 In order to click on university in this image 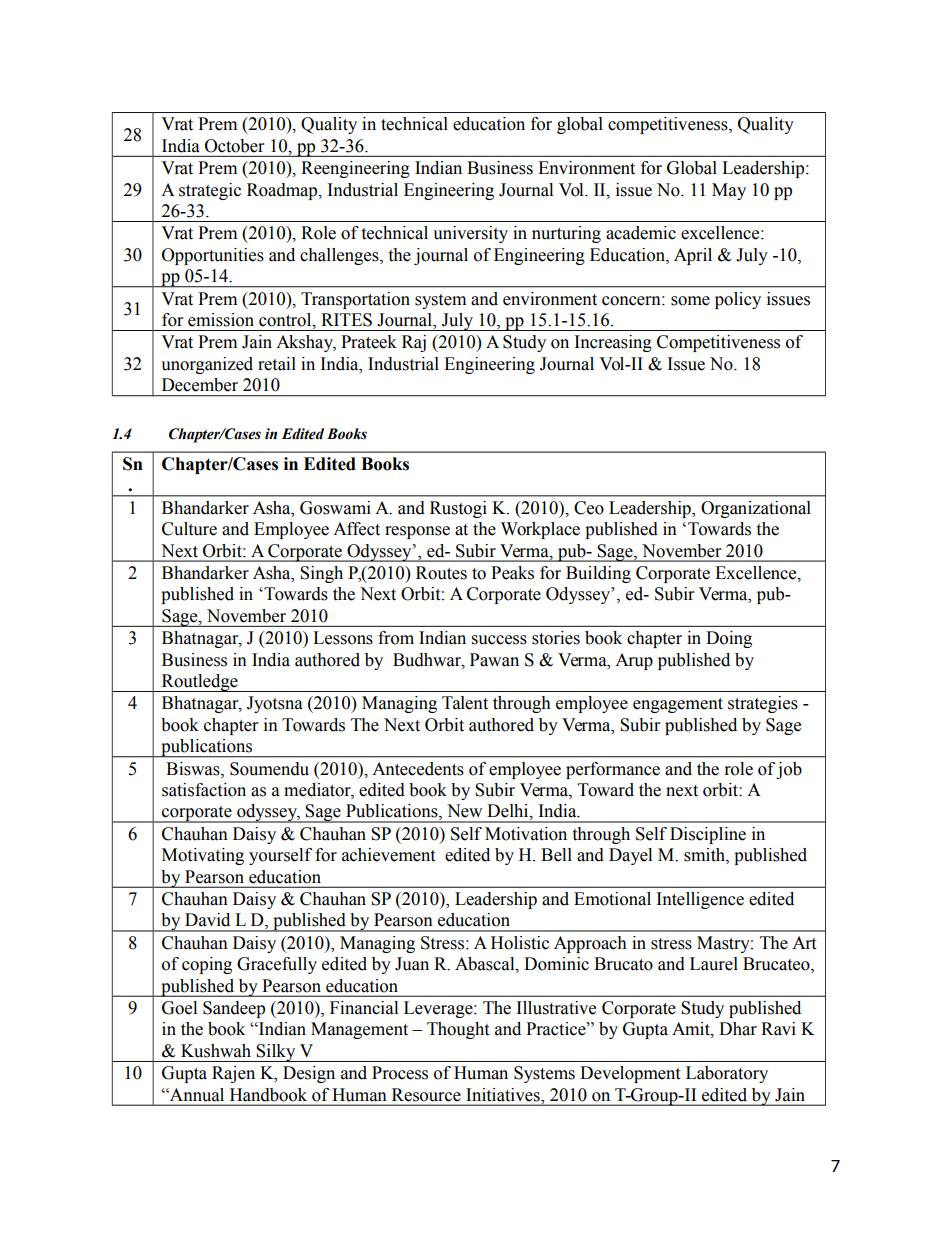, I will do `click(470, 234)`.
